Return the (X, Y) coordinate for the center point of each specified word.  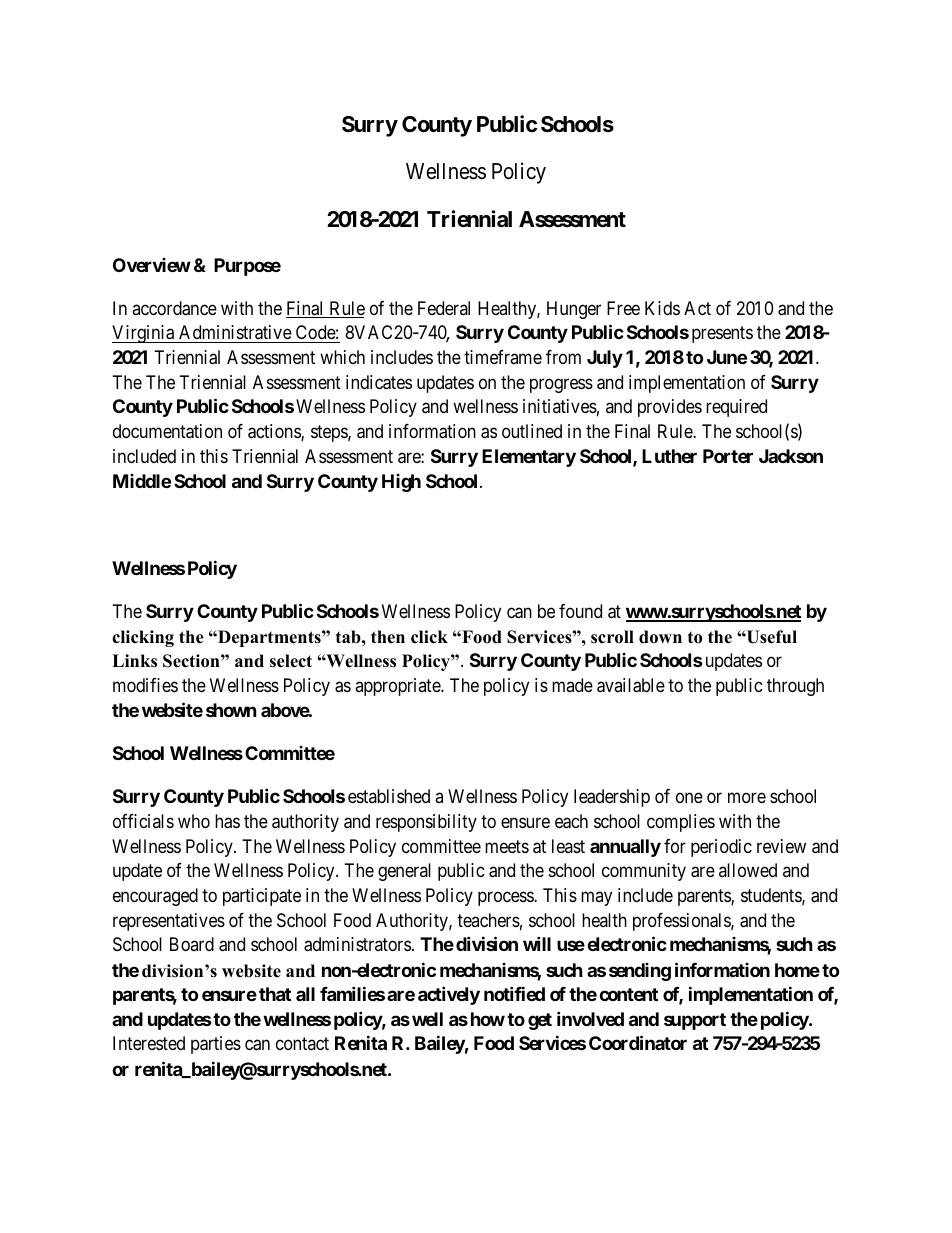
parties (216, 1045)
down (660, 637)
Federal (444, 308)
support (695, 1021)
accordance (174, 308)
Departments (269, 638)
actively (449, 995)
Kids (662, 308)
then (388, 637)
